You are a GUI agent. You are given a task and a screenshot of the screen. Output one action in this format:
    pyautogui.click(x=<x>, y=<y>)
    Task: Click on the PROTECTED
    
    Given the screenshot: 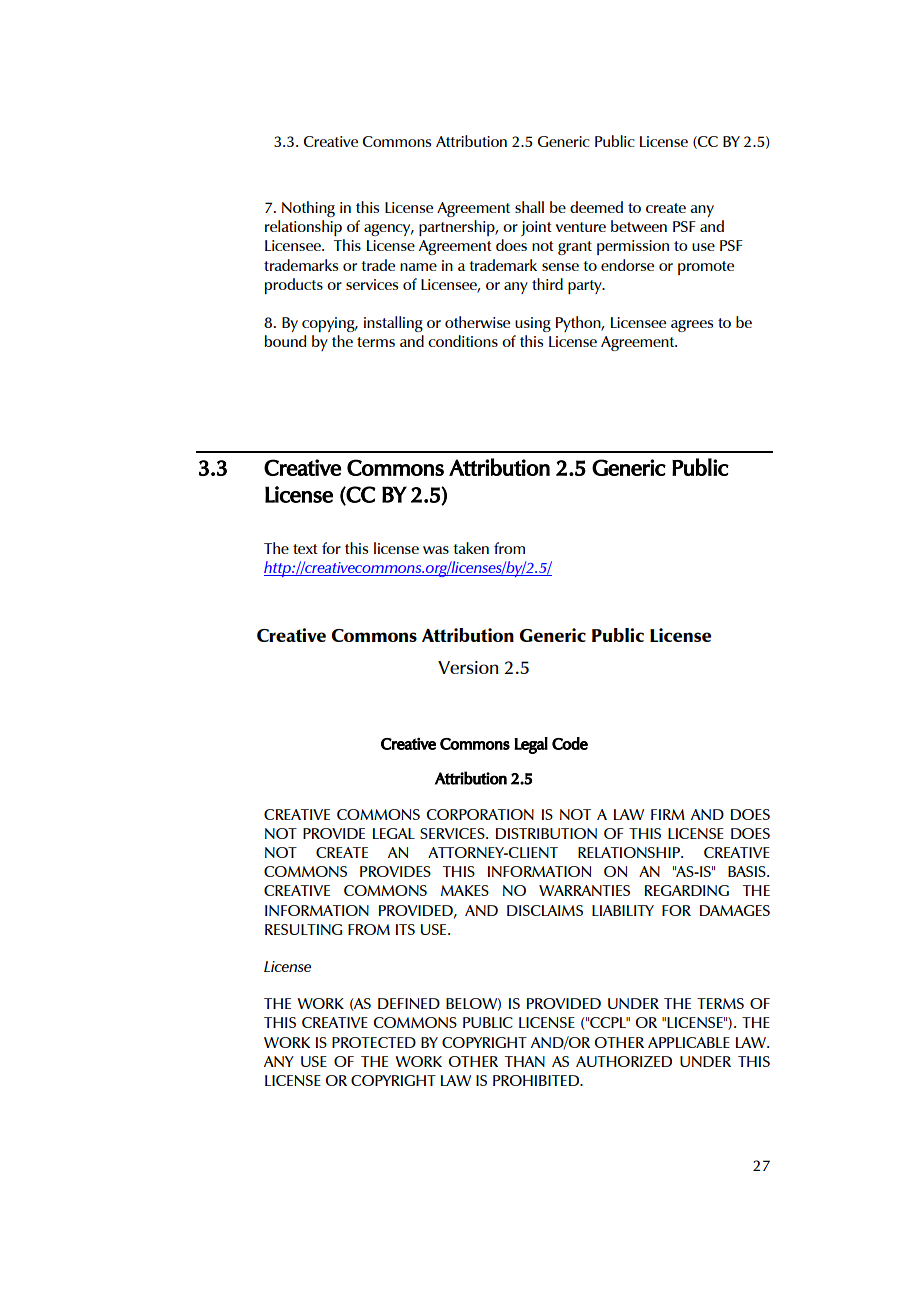 What is the action you would take?
    pyautogui.click(x=374, y=1042)
